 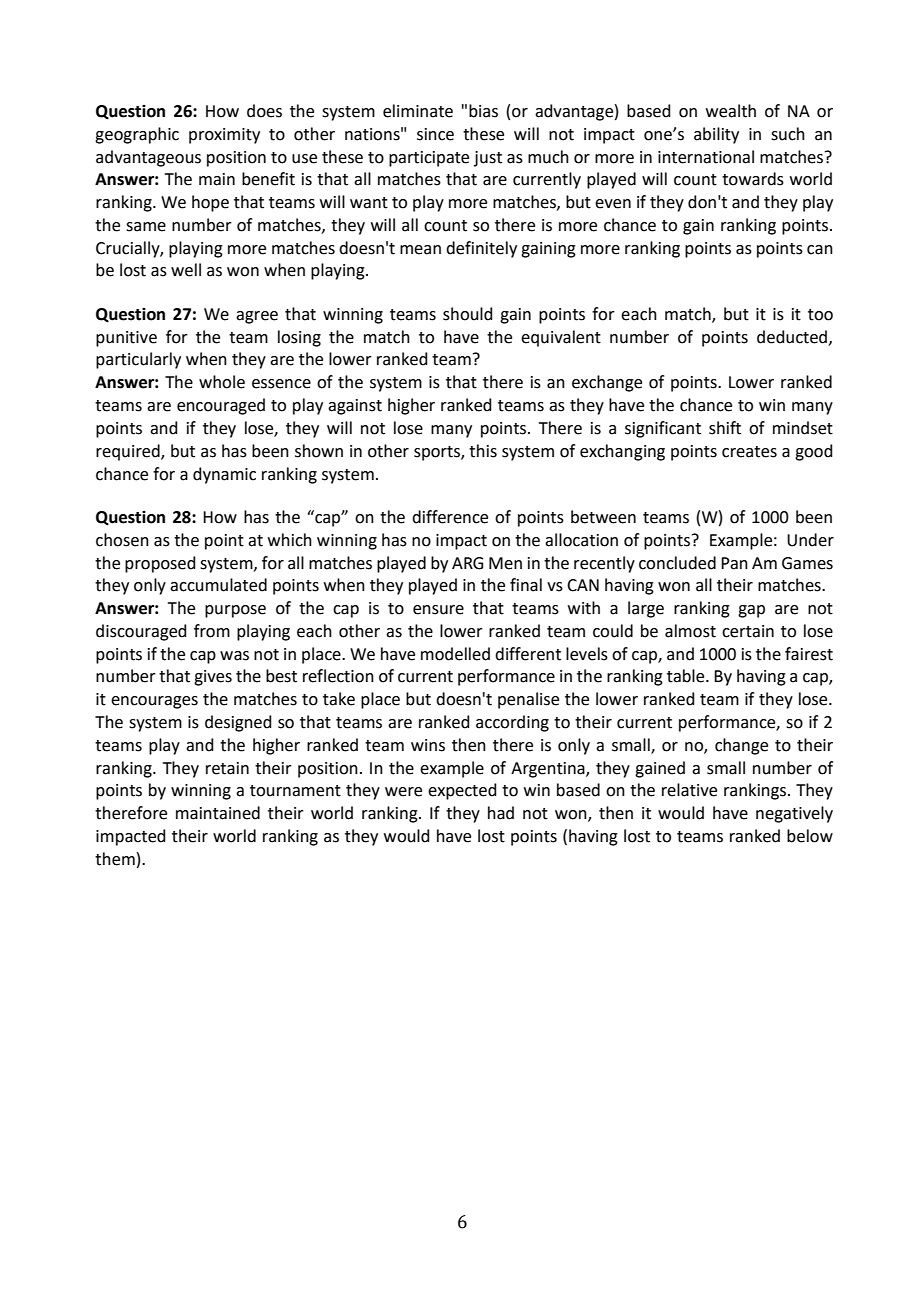 I want to click on negatively, so click(x=794, y=814).
